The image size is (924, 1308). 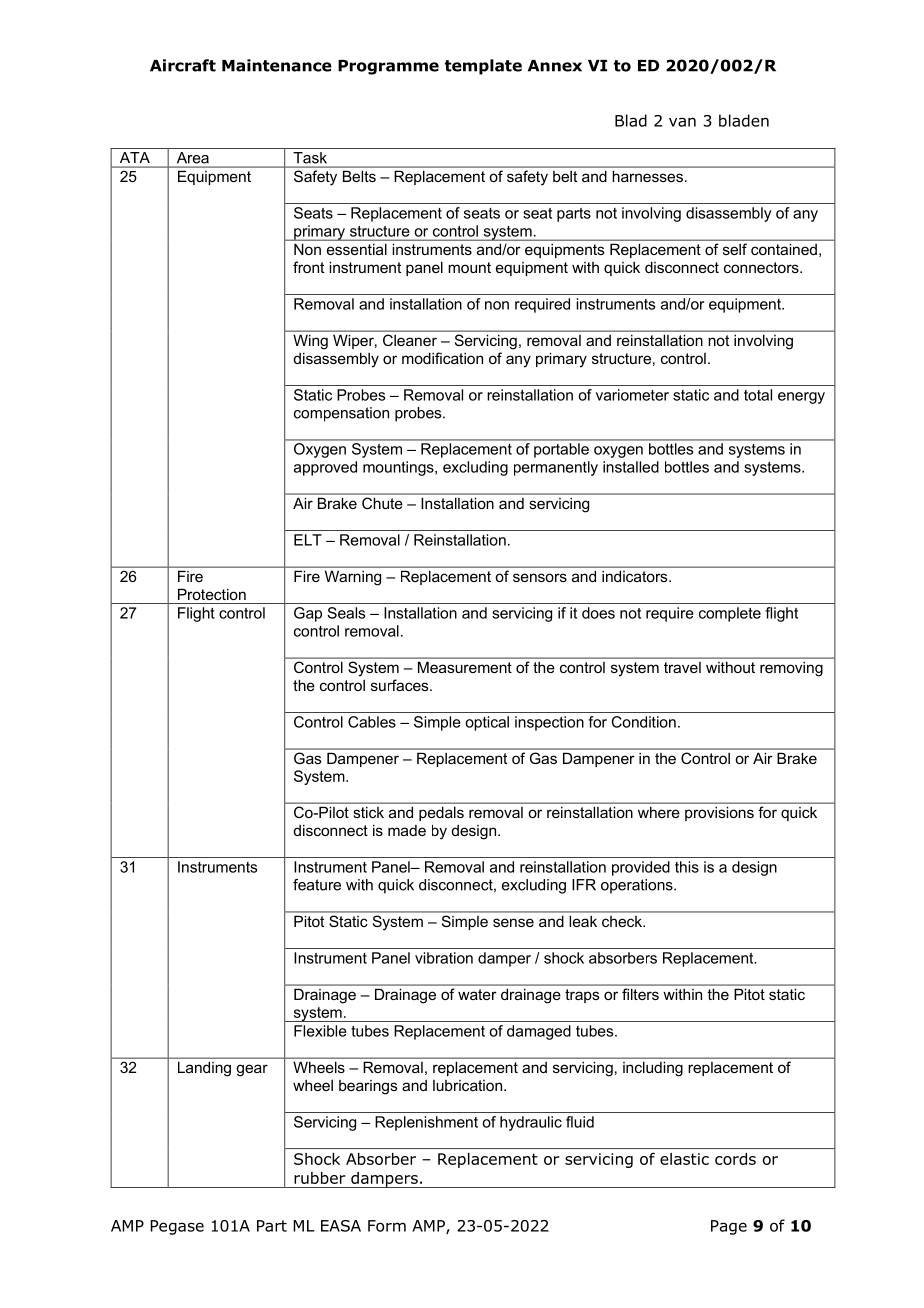 I want to click on Maintenance, so click(x=277, y=65).
